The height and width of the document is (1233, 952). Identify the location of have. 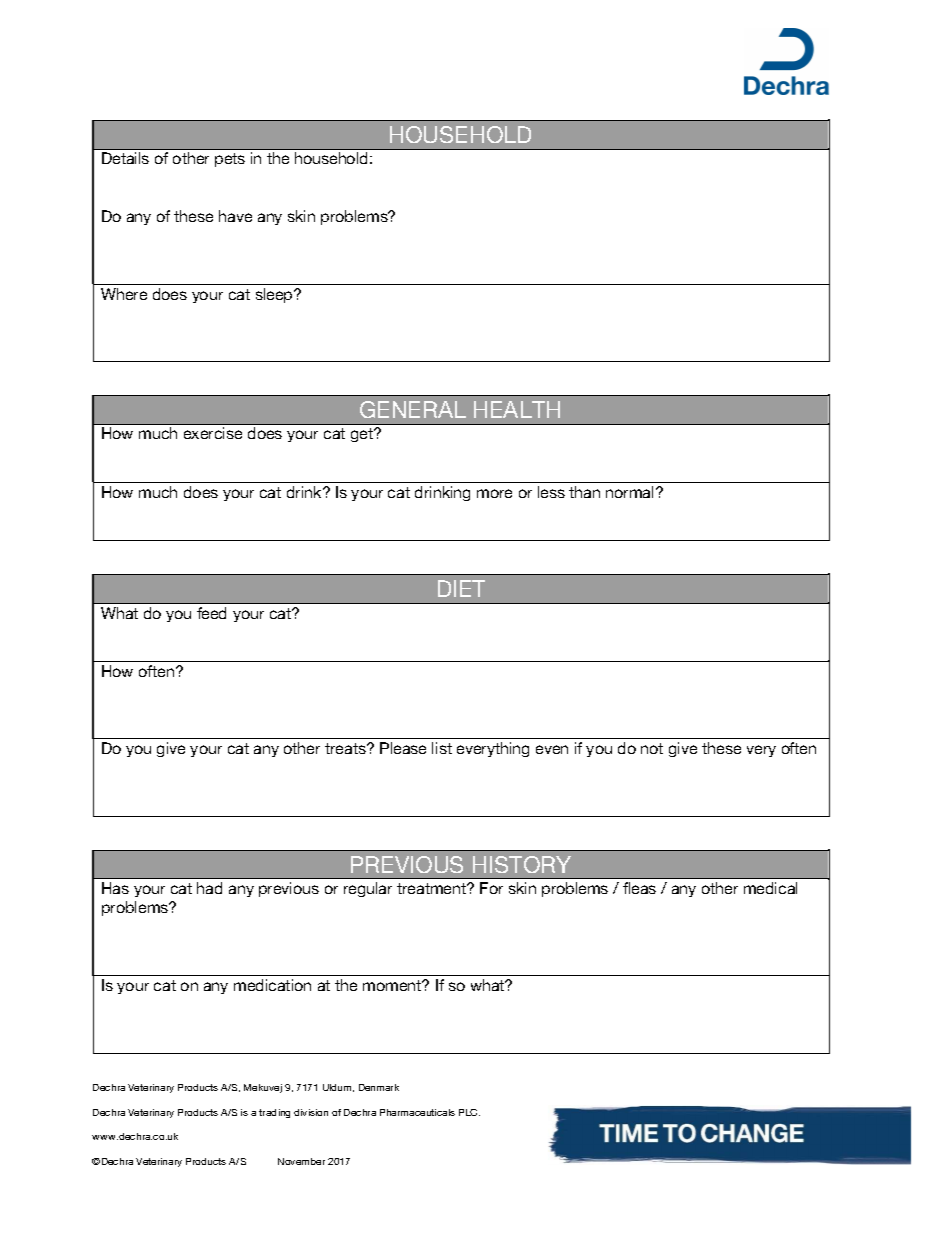
(235, 216).
